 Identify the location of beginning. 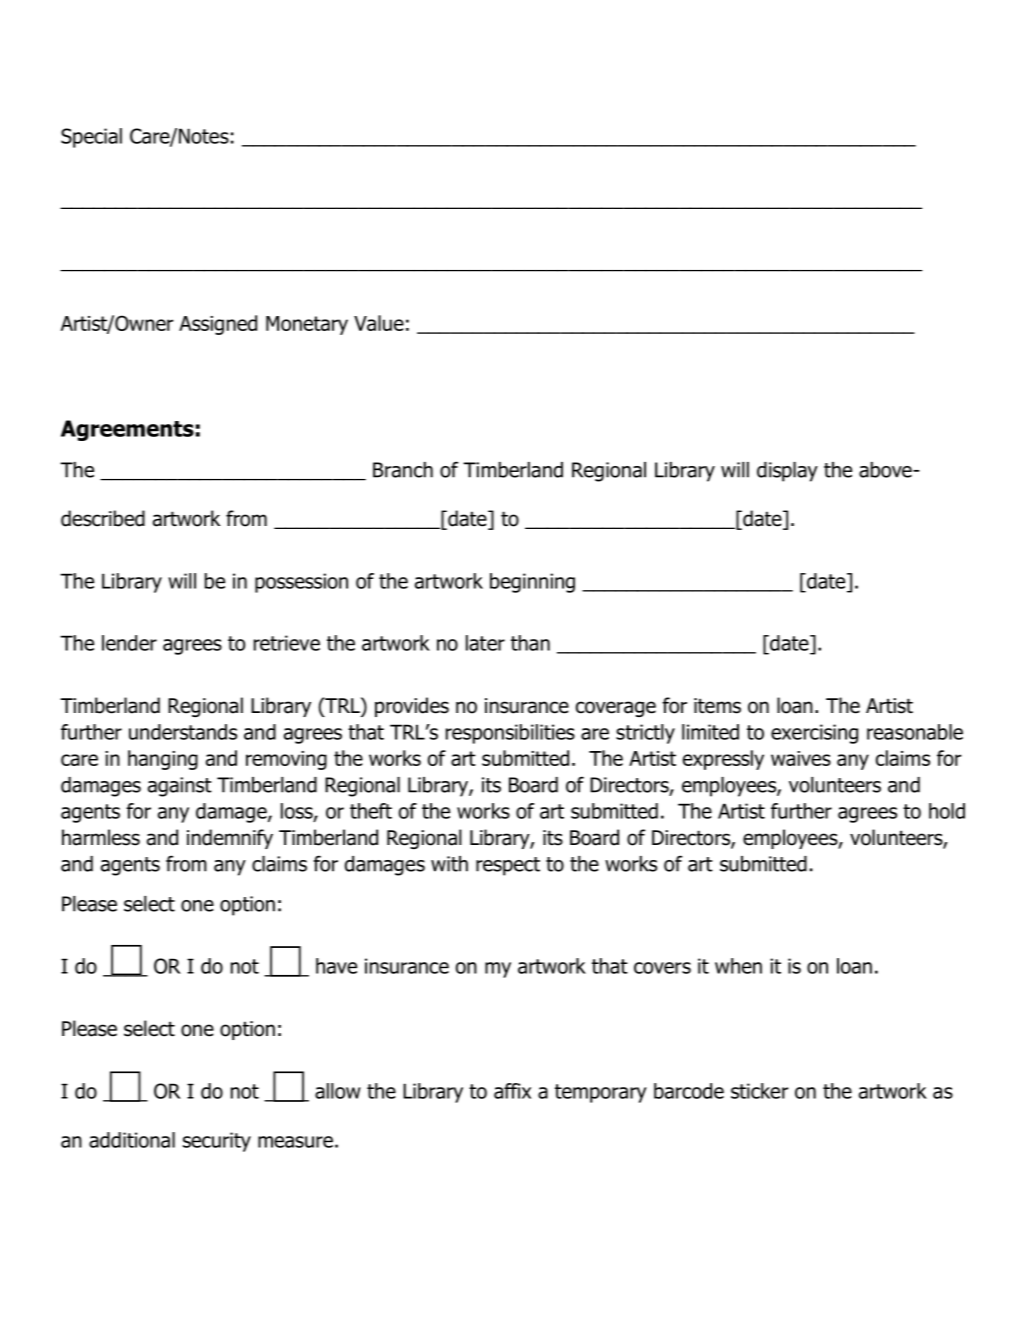
(532, 583).
